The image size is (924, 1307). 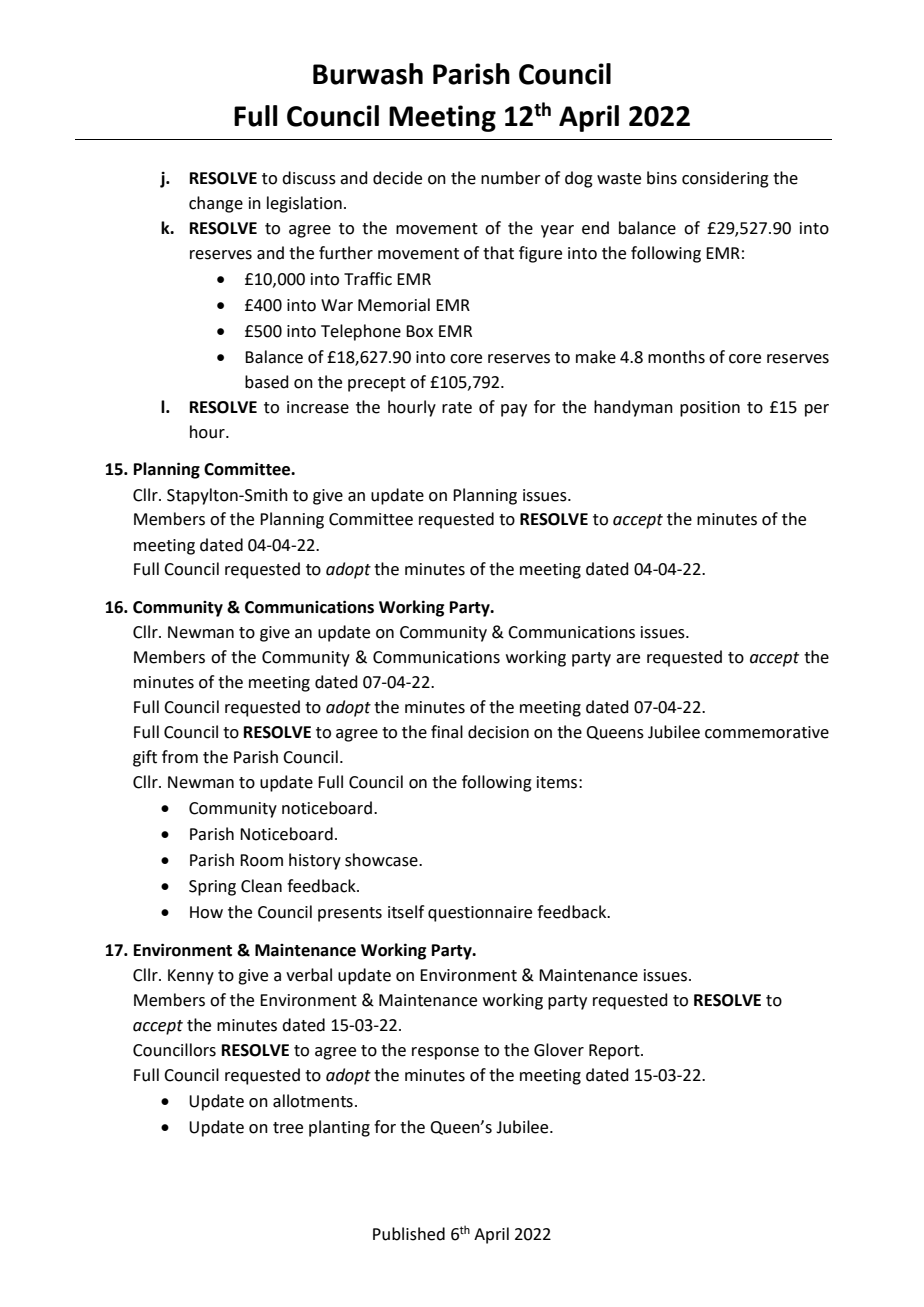 What do you see at coordinates (288, 1128) in the screenshot?
I see `tree` at bounding box center [288, 1128].
